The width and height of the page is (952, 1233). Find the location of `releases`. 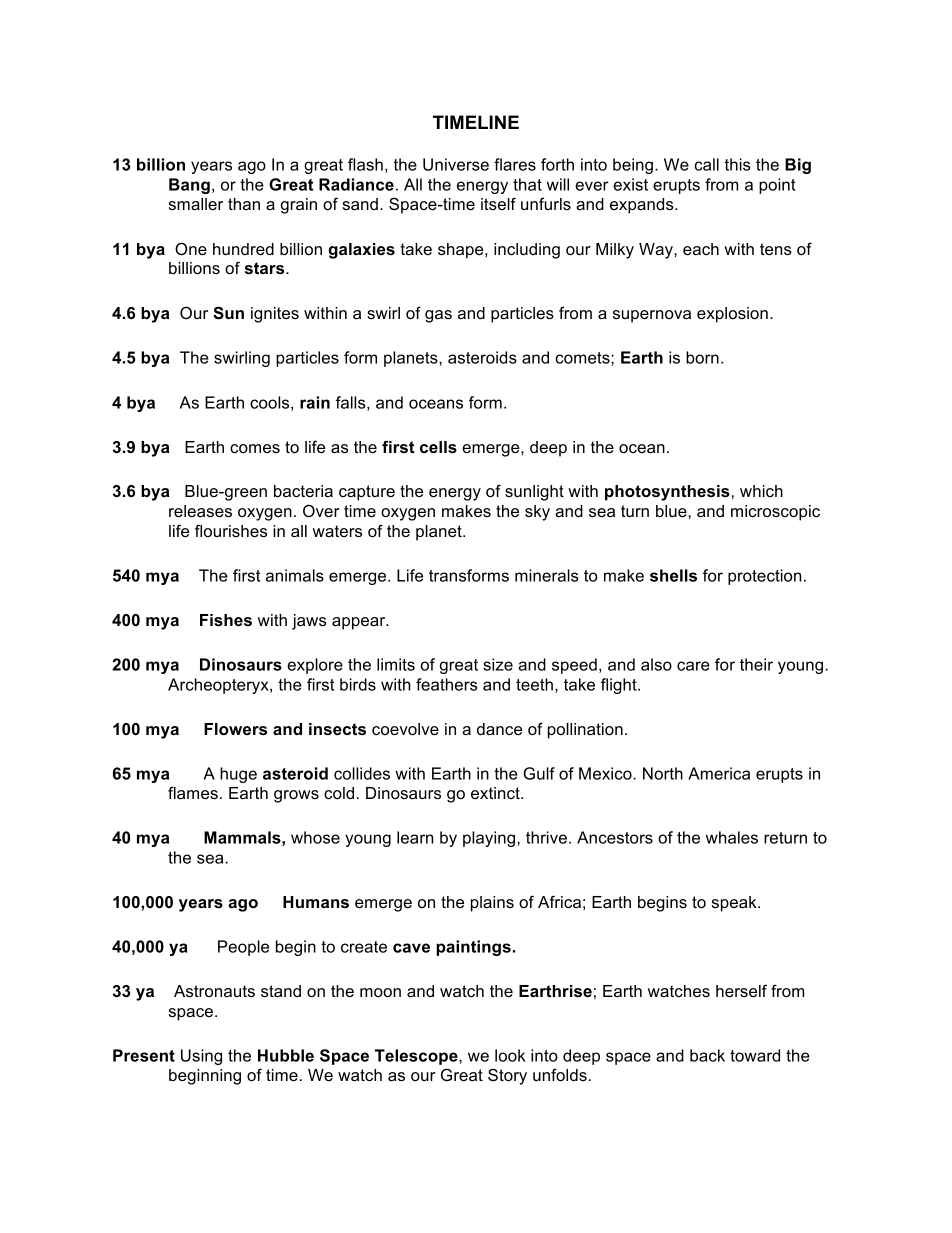

releases is located at coordinates (200, 511).
